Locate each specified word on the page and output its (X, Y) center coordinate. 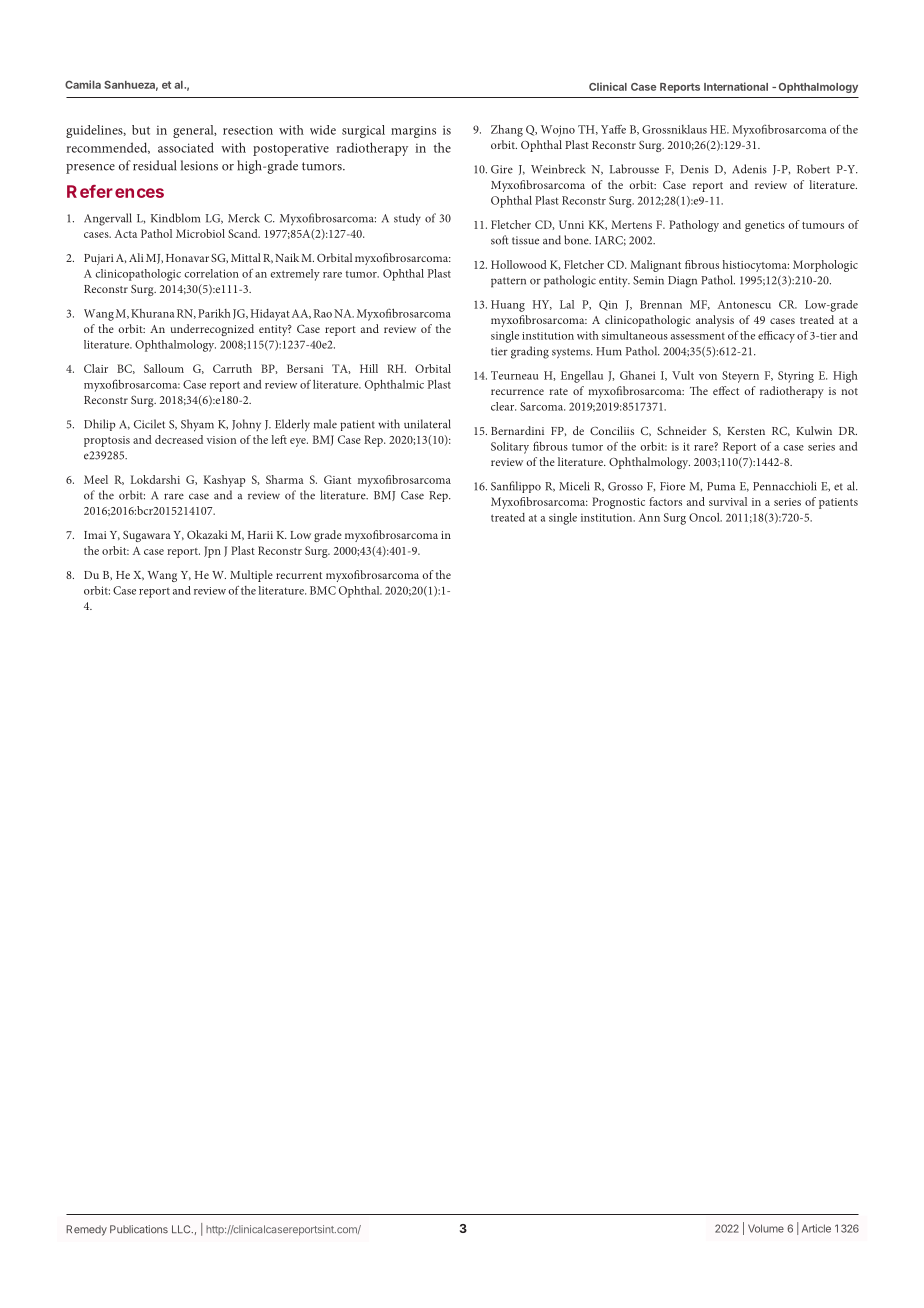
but (141, 130)
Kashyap (225, 481)
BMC (323, 590)
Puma (721, 486)
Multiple (251, 576)
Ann (649, 517)
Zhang (507, 131)
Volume (766, 1228)
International (736, 86)
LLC (182, 1229)
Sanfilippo (516, 487)
